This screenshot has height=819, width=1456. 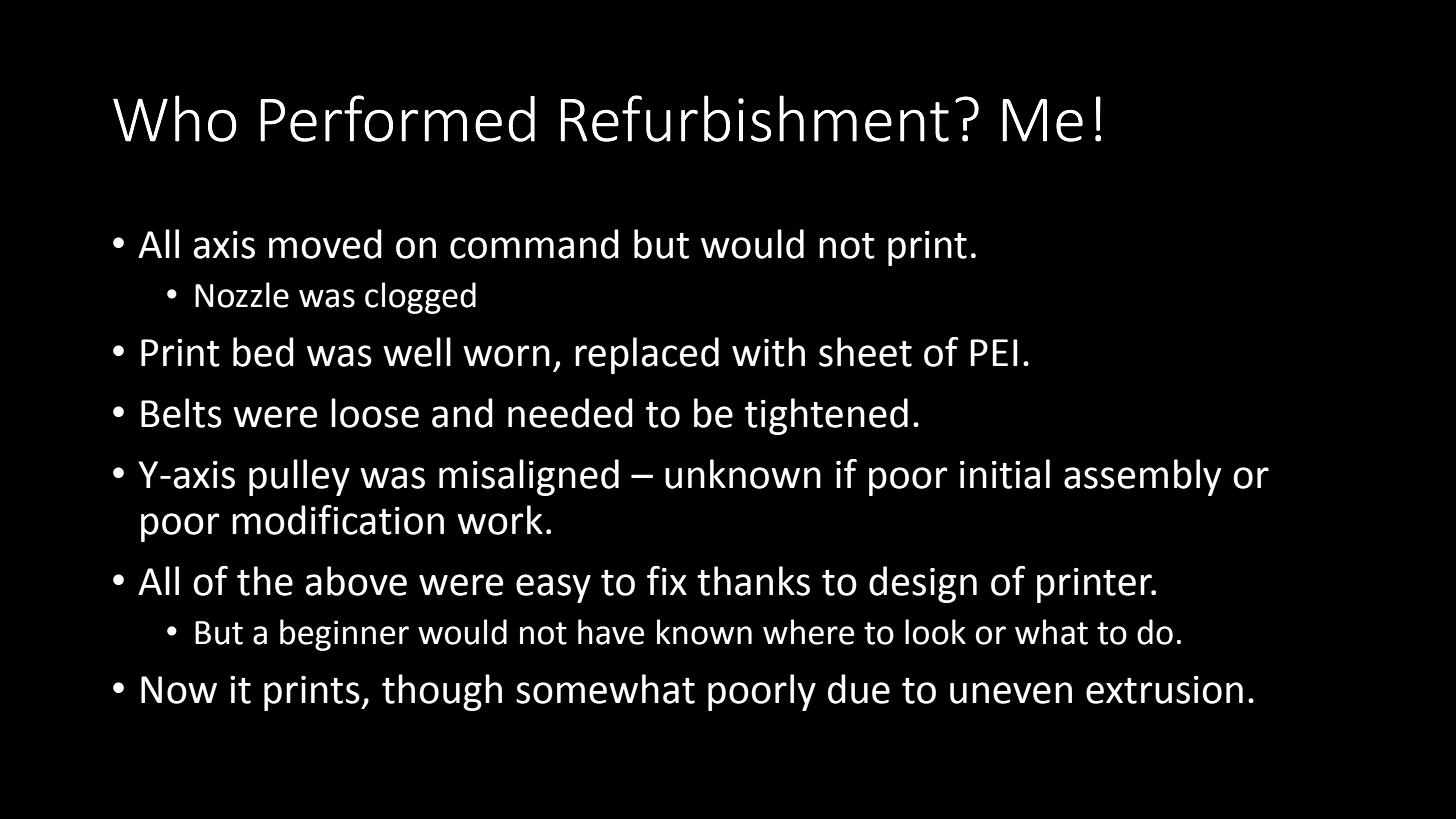 What do you see at coordinates (994, 352) in the screenshot?
I see `PEI` at bounding box center [994, 352].
